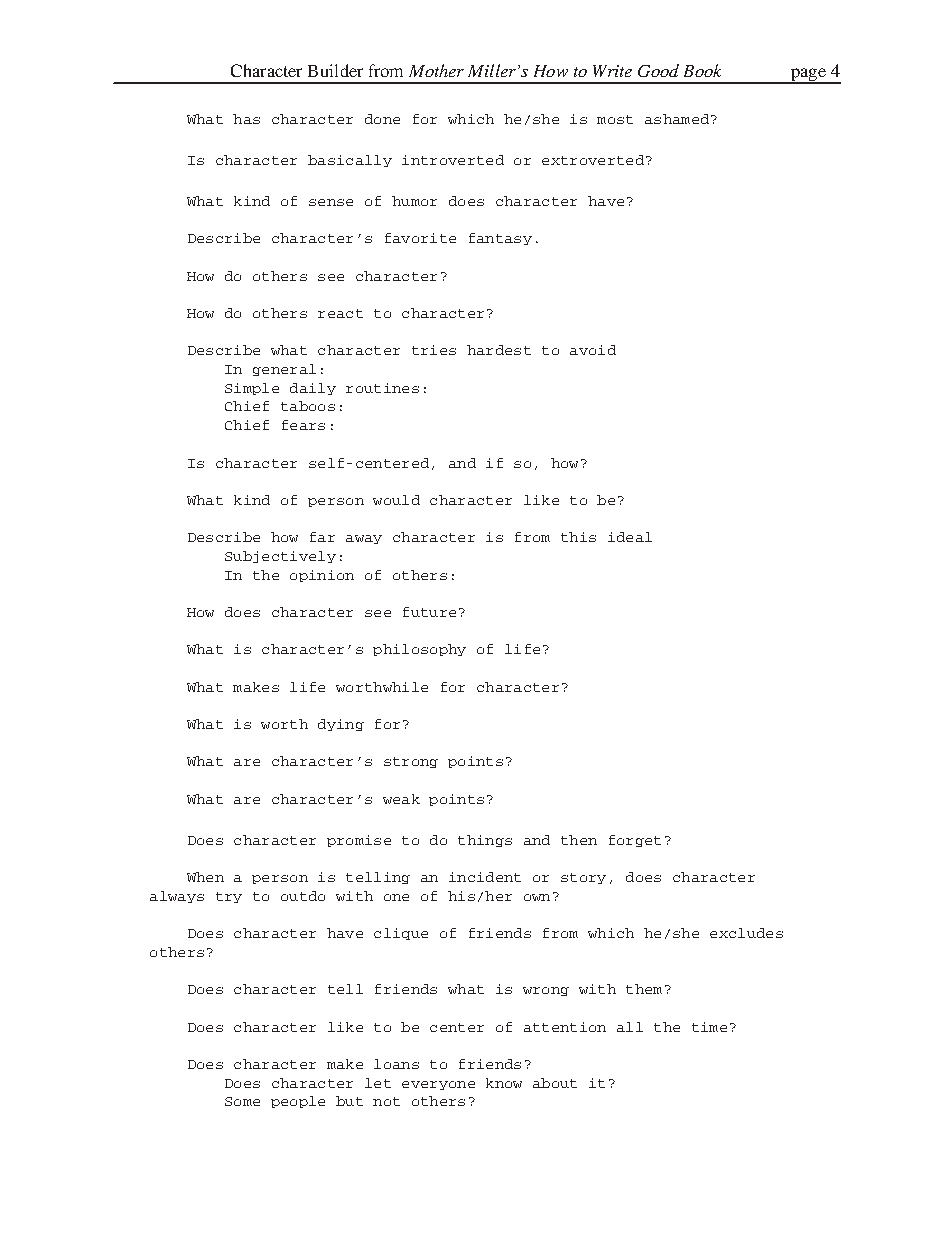 Image resolution: width=952 pixels, height=1233 pixels. Describe the element at coordinates (341, 725) in the page. I see `dying` at that location.
